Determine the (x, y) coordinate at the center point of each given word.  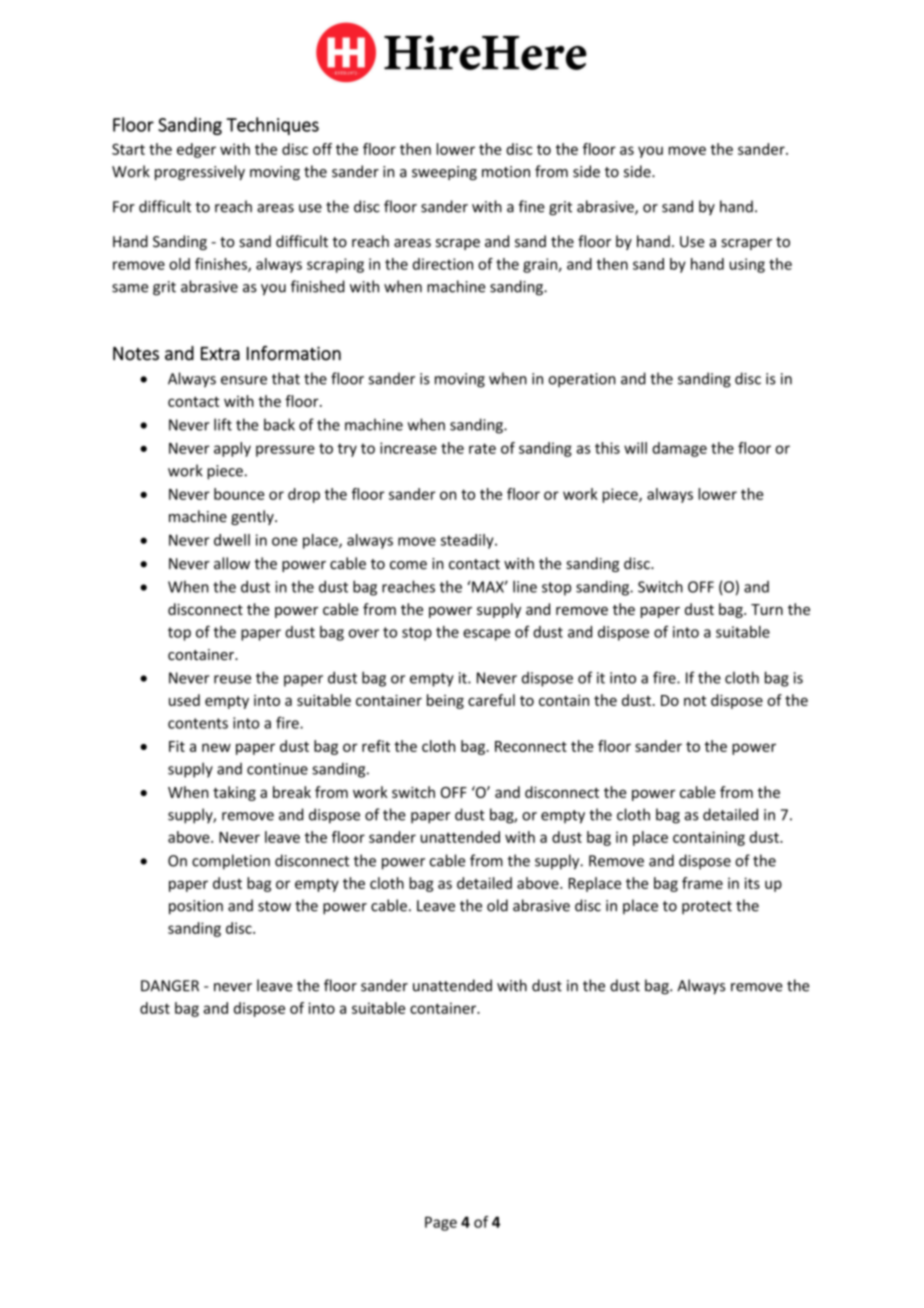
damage (679, 449)
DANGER (170, 986)
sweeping (444, 173)
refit (376, 746)
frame (702, 883)
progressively (200, 172)
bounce (239, 494)
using (747, 265)
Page (441, 1223)
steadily (468, 541)
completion (231, 862)
